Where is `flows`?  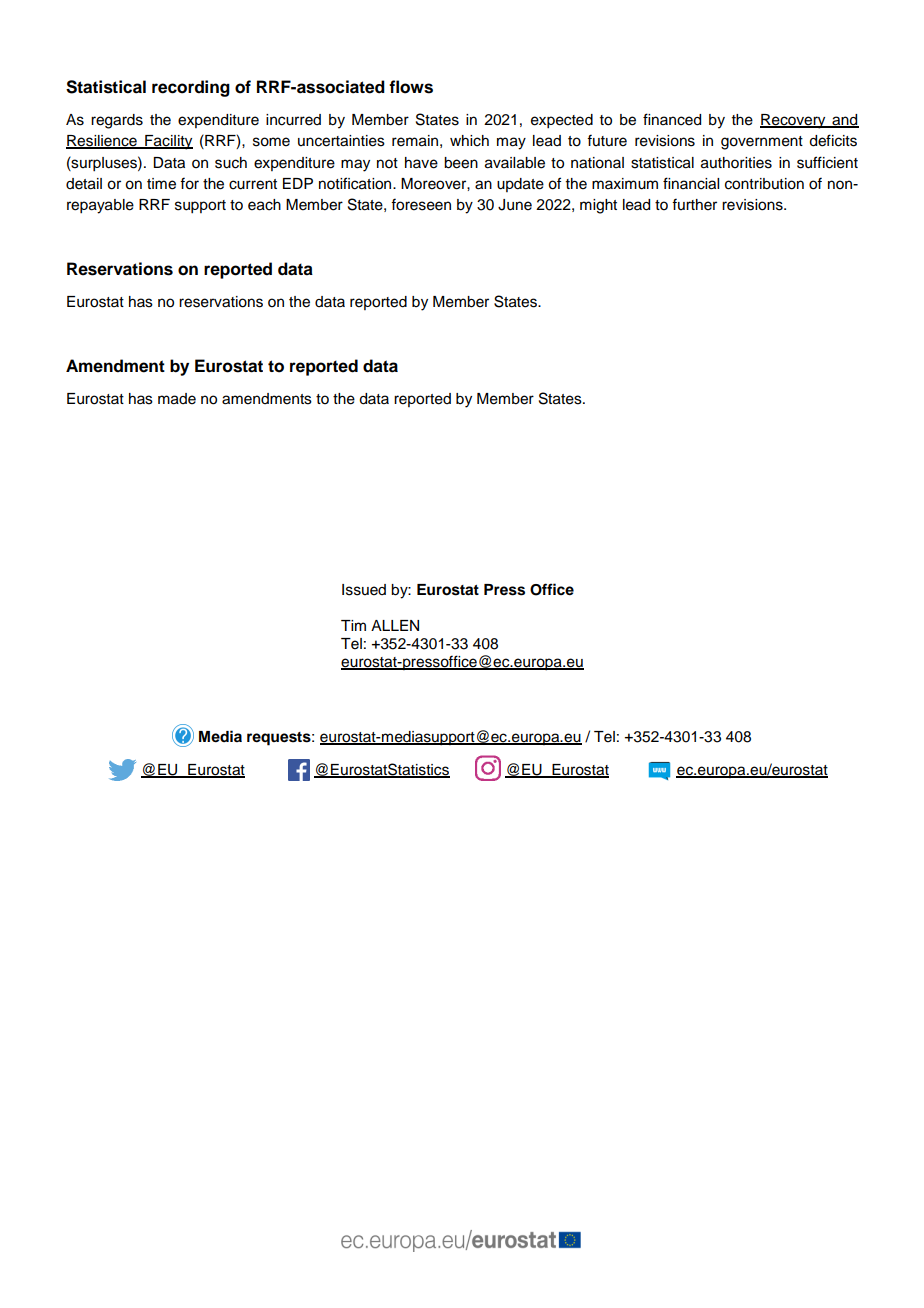 flows is located at coordinates (411, 87).
